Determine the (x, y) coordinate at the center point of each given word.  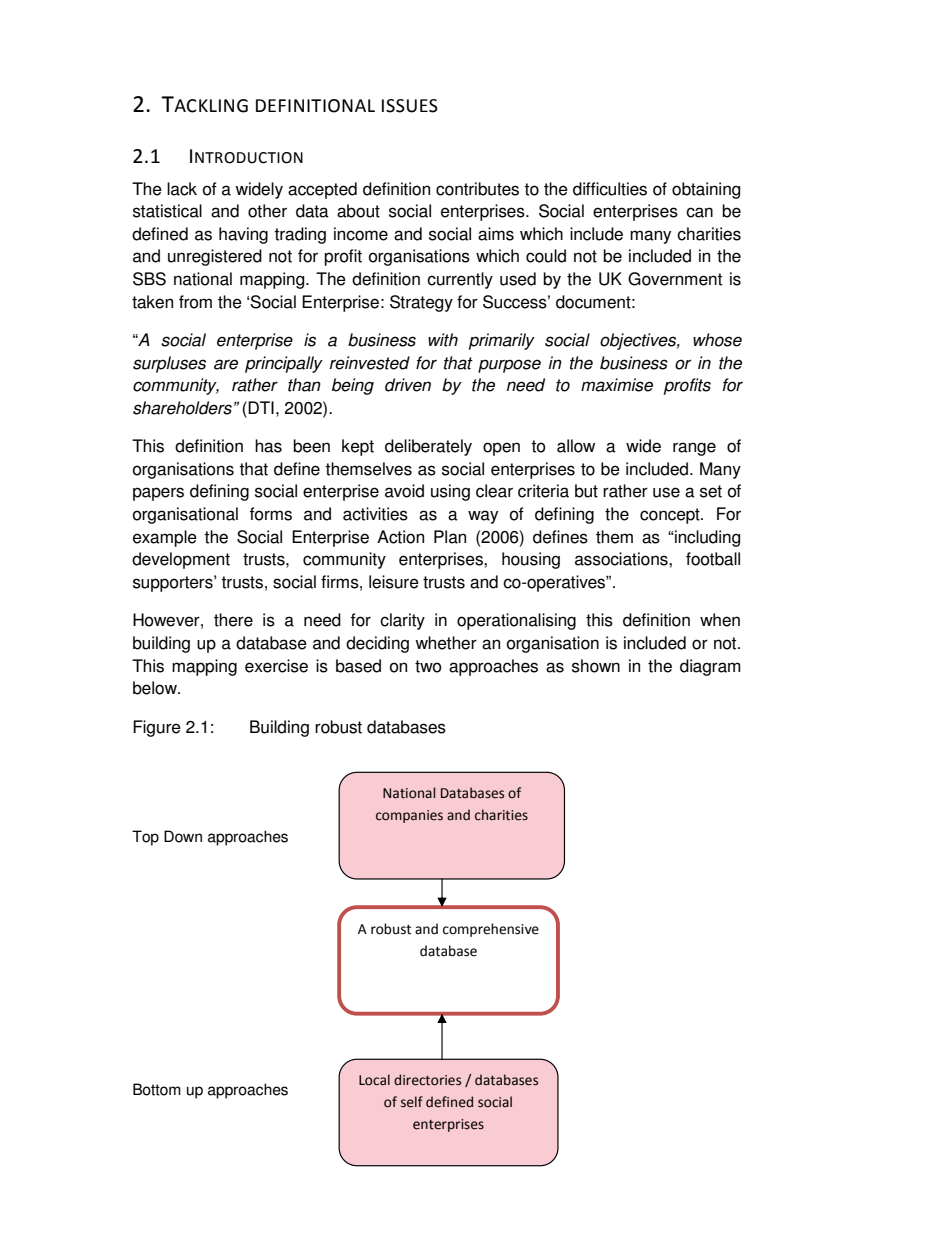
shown (596, 666)
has (268, 446)
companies (409, 816)
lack (182, 189)
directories (427, 1080)
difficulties (610, 189)
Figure (157, 728)
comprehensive (491, 930)
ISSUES (410, 106)
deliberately (428, 447)
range (694, 449)
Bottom (157, 1089)
